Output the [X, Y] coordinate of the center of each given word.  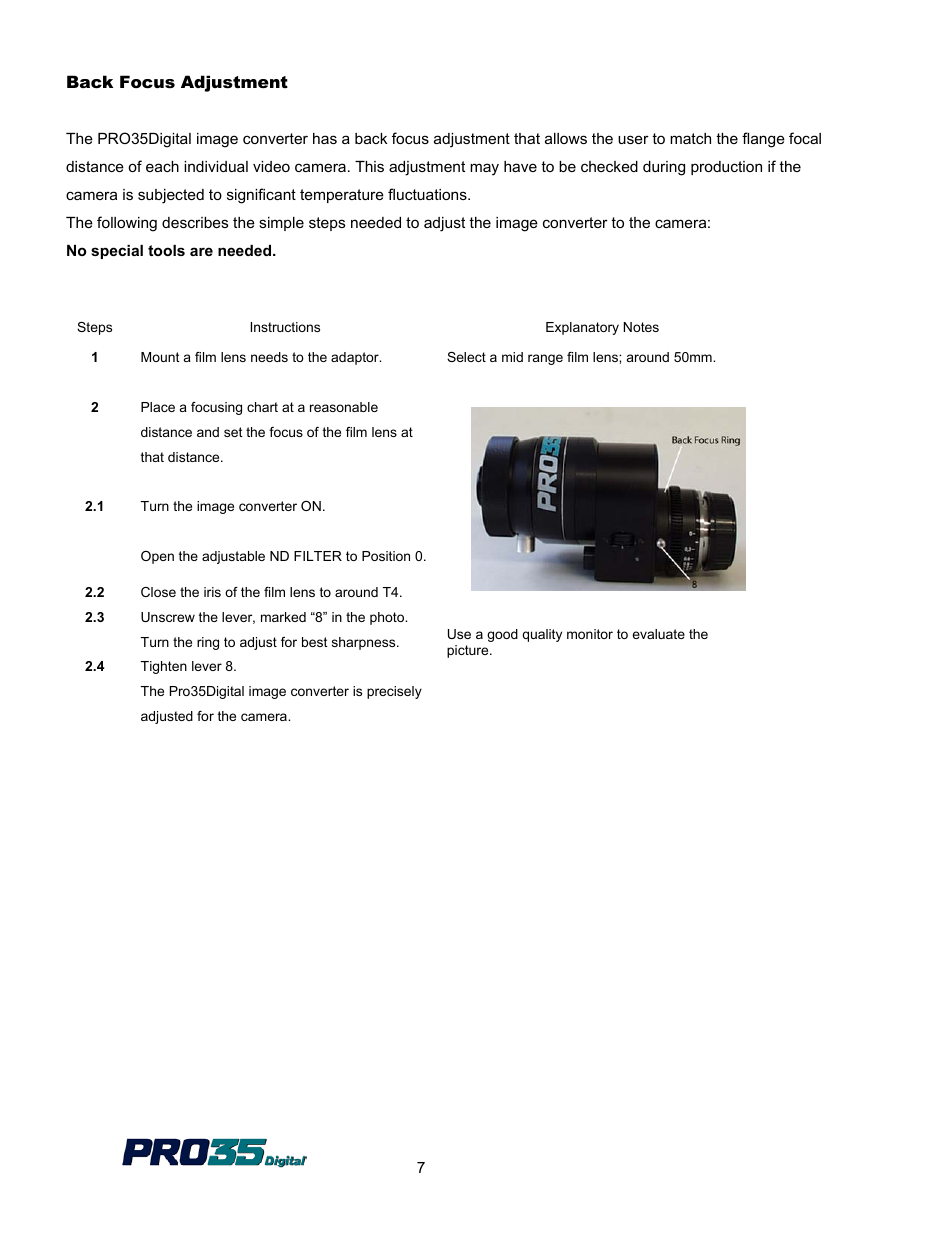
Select [466, 357]
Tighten [164, 667]
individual [216, 166]
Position [386, 556]
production [726, 168]
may [484, 169]
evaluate [658, 634]
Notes [641, 327]
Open [157, 557]
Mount [160, 357]
